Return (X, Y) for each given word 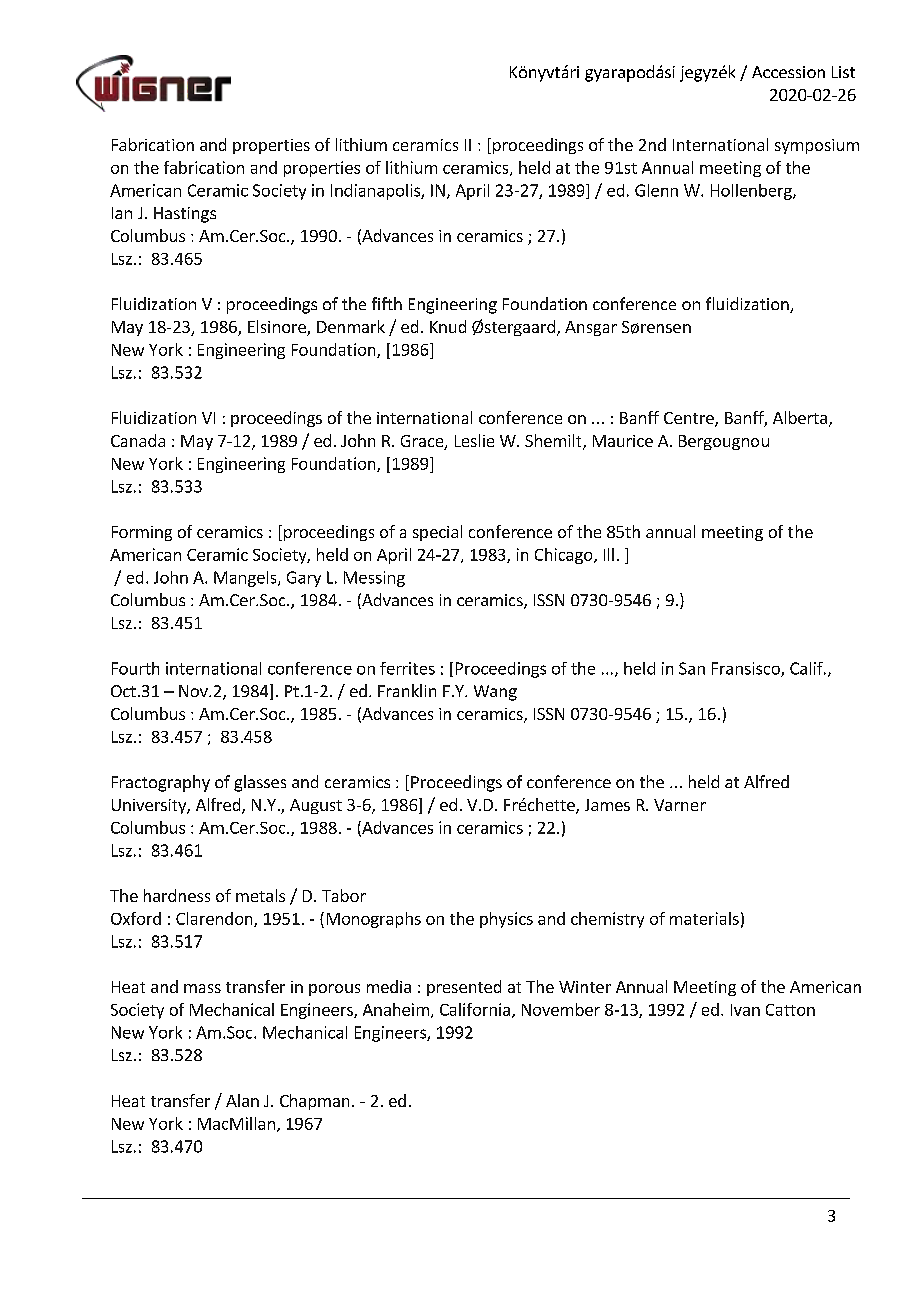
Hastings (185, 215)
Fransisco (747, 669)
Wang (495, 693)
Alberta (800, 417)
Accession (788, 72)
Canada (138, 440)
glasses (260, 783)
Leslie (474, 440)
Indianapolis (376, 192)
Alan (242, 1100)
